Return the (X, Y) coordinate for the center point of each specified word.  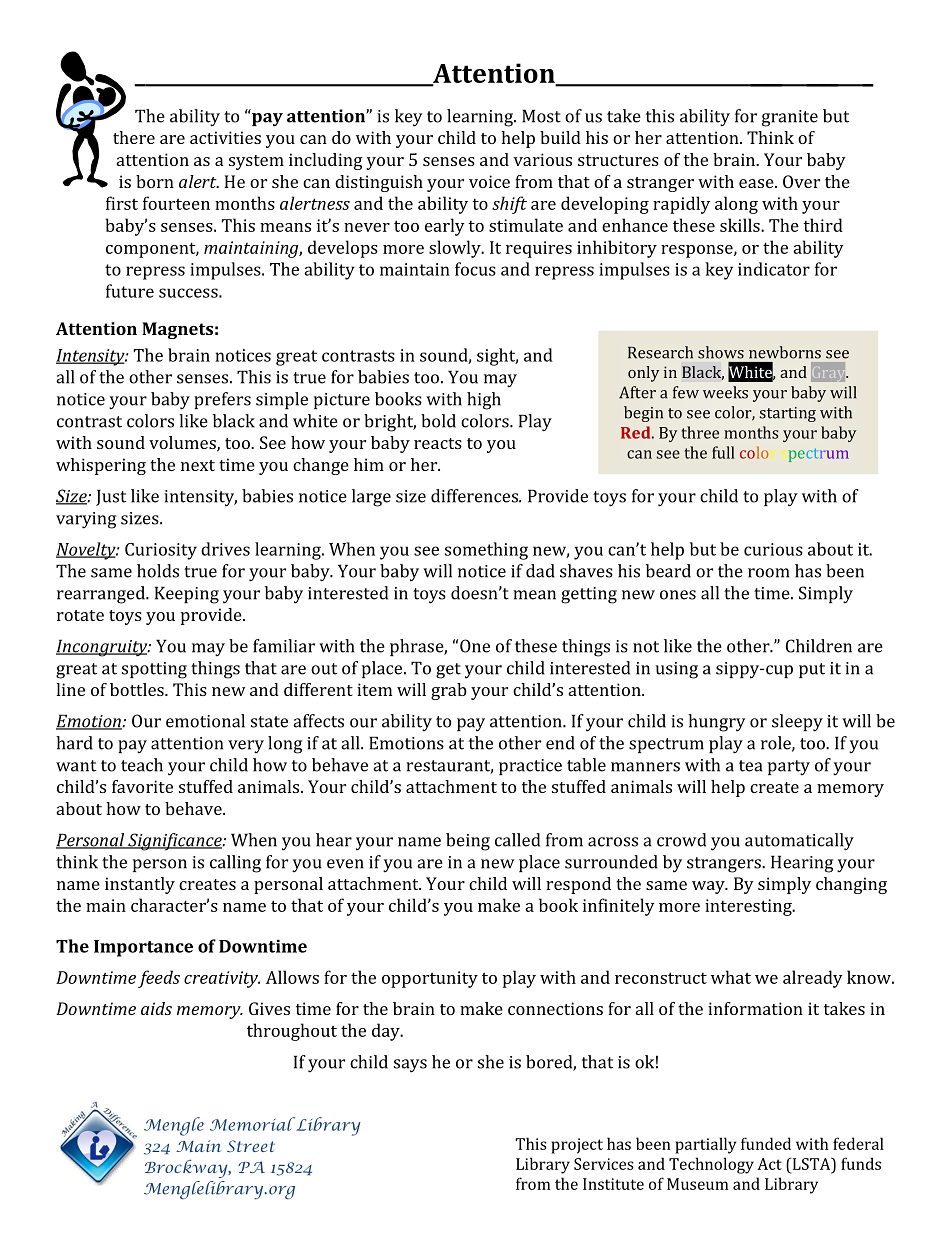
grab (449, 691)
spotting (154, 670)
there (134, 137)
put (812, 670)
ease (757, 183)
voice (489, 181)
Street (251, 1146)
